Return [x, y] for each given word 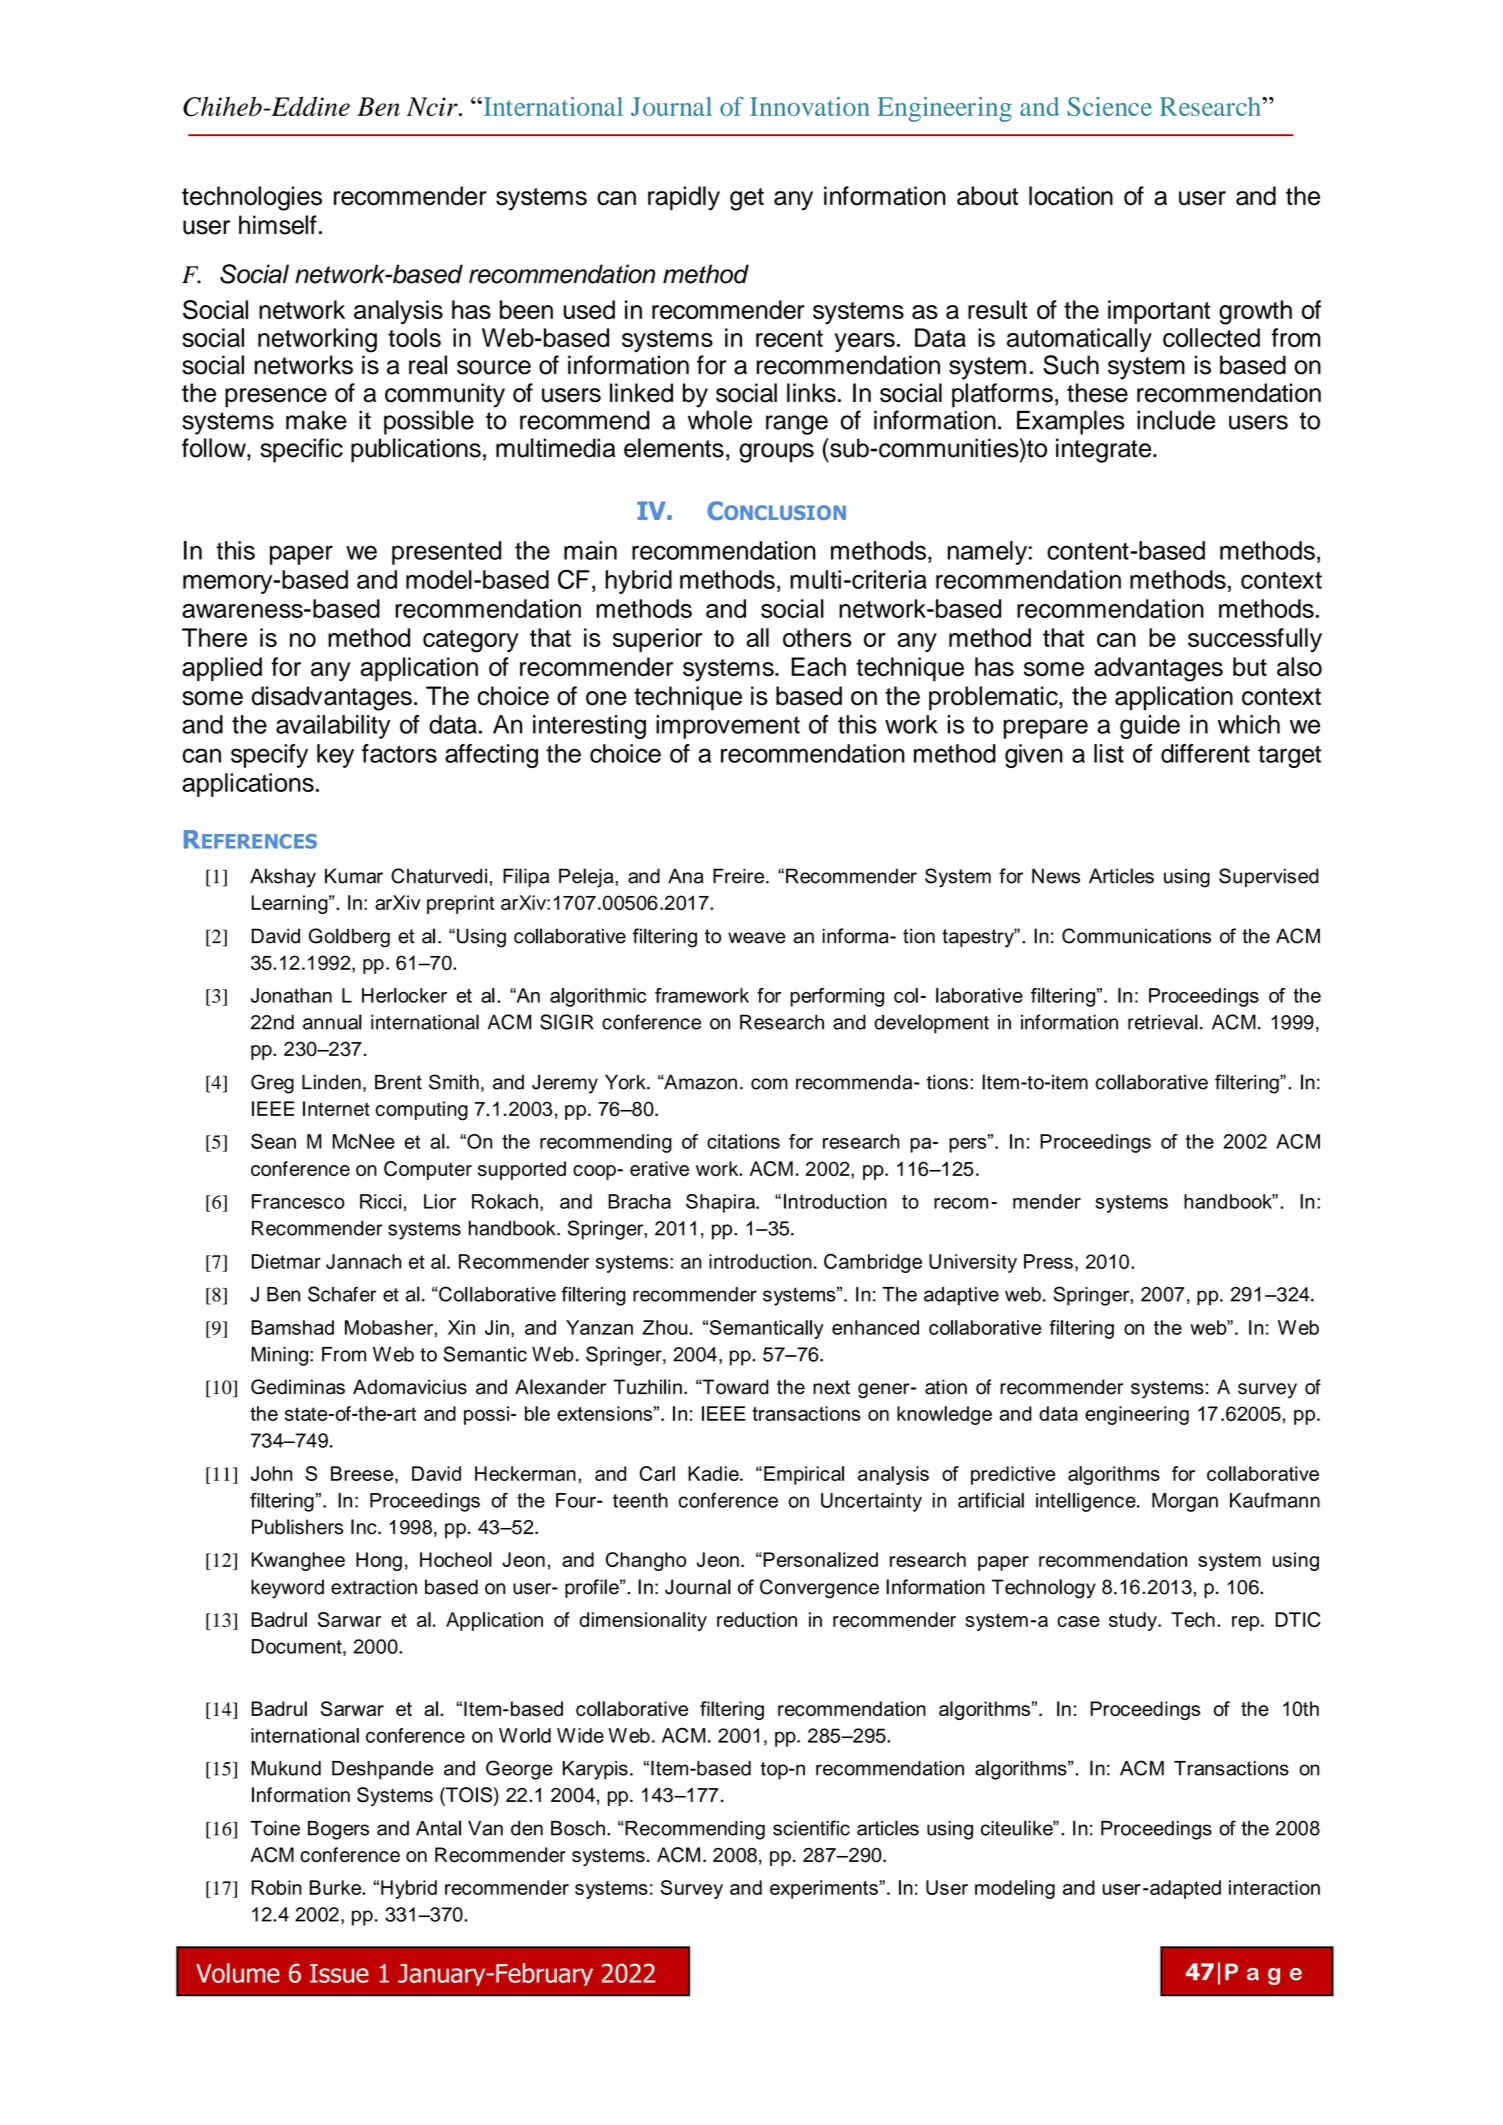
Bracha [639, 1201]
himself [278, 225]
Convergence [819, 1589]
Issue [339, 1973]
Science [1109, 106]
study [1134, 1621]
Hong [379, 1561]
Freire [740, 876]
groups [776, 453]
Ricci [380, 1201]
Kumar [354, 876]
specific [301, 450]
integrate [1105, 450]
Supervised [1269, 877]
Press [1048, 1261]
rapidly [684, 198]
